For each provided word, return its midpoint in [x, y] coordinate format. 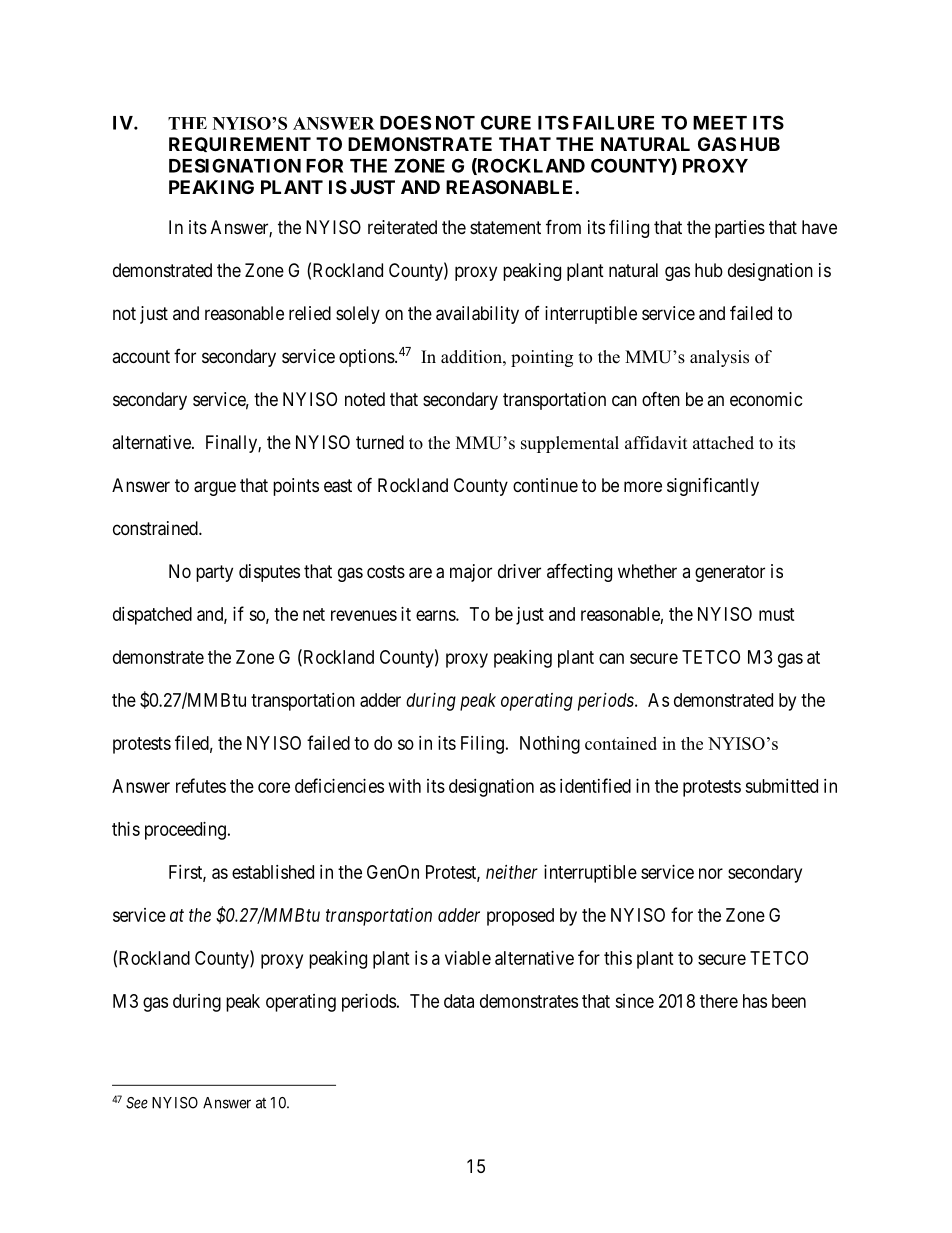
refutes [201, 785]
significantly [713, 486]
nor [711, 873]
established [273, 872]
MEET [720, 123]
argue [215, 488]
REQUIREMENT [240, 144]
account [141, 356]
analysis [719, 358]
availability [477, 315]
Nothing [550, 745]
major [471, 573]
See [137, 1103]
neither [512, 872]
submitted [781, 786]
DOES [405, 122]
